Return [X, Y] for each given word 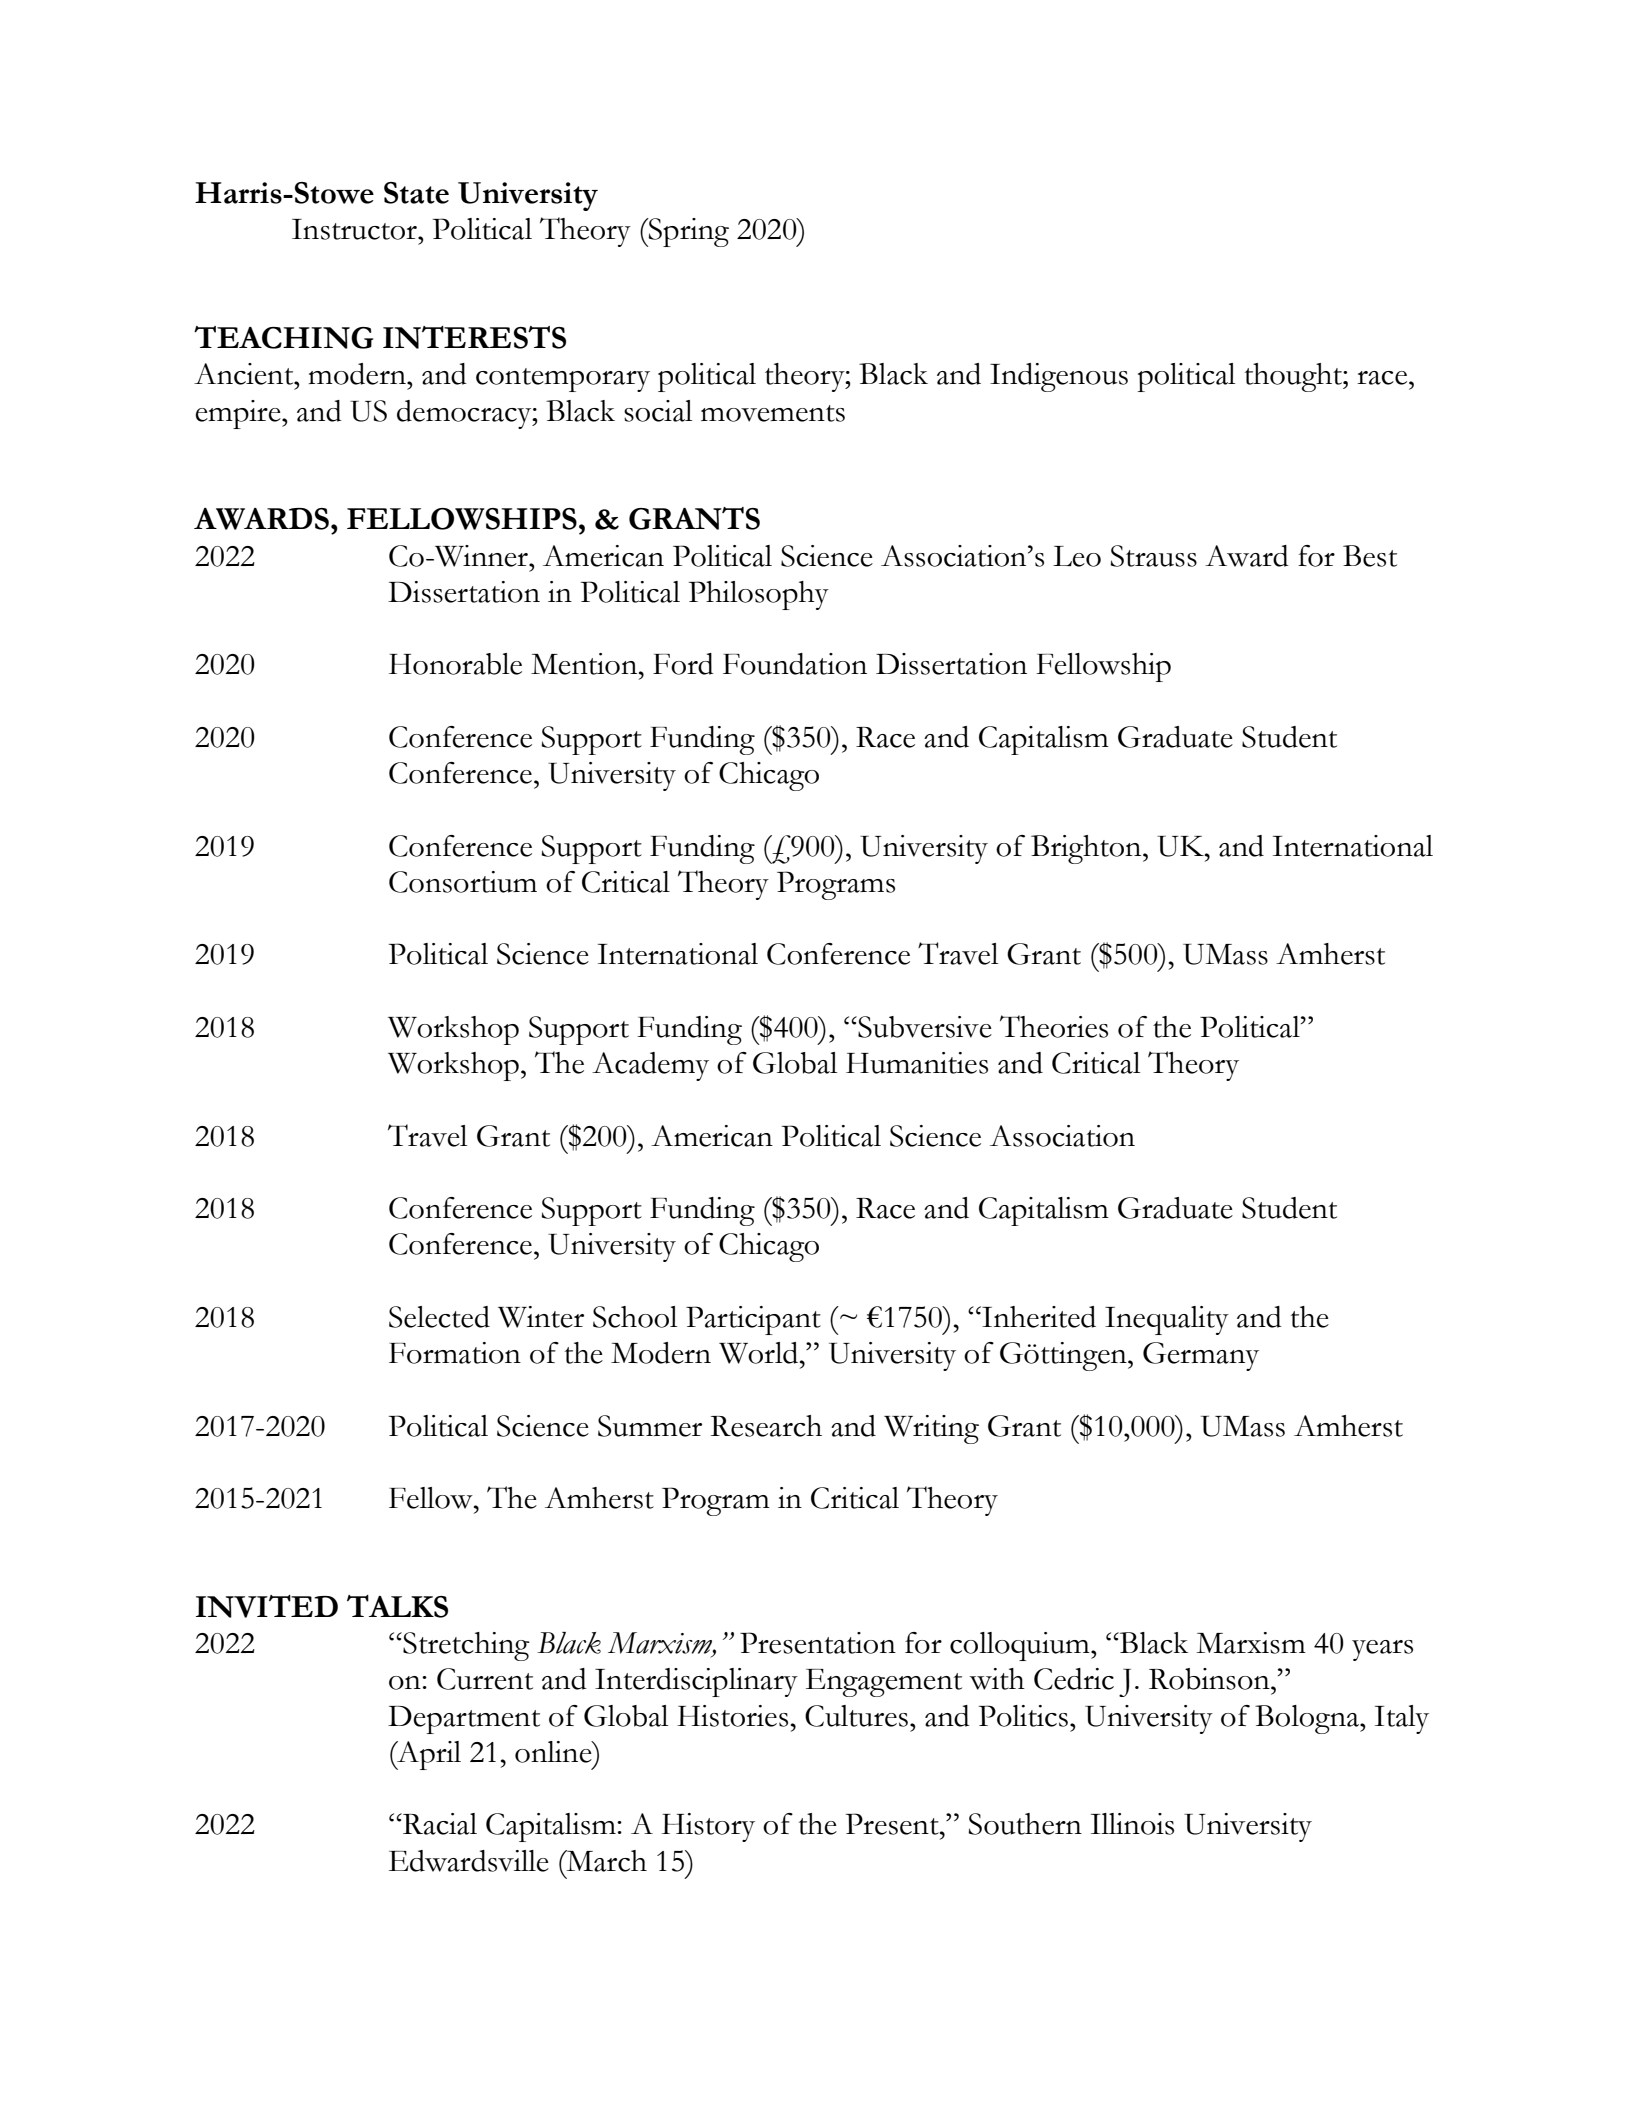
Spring [688, 232]
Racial [439, 1824]
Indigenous [1059, 377]
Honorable [455, 664]
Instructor [355, 229]
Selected [439, 1317]
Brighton [1087, 849]
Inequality [1167, 1320]
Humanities [917, 1063]
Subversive [924, 1027]
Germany [1201, 1356]
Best [1370, 556]
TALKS [397, 1606]
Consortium [463, 882]
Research [766, 1426]
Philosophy [759, 595]
